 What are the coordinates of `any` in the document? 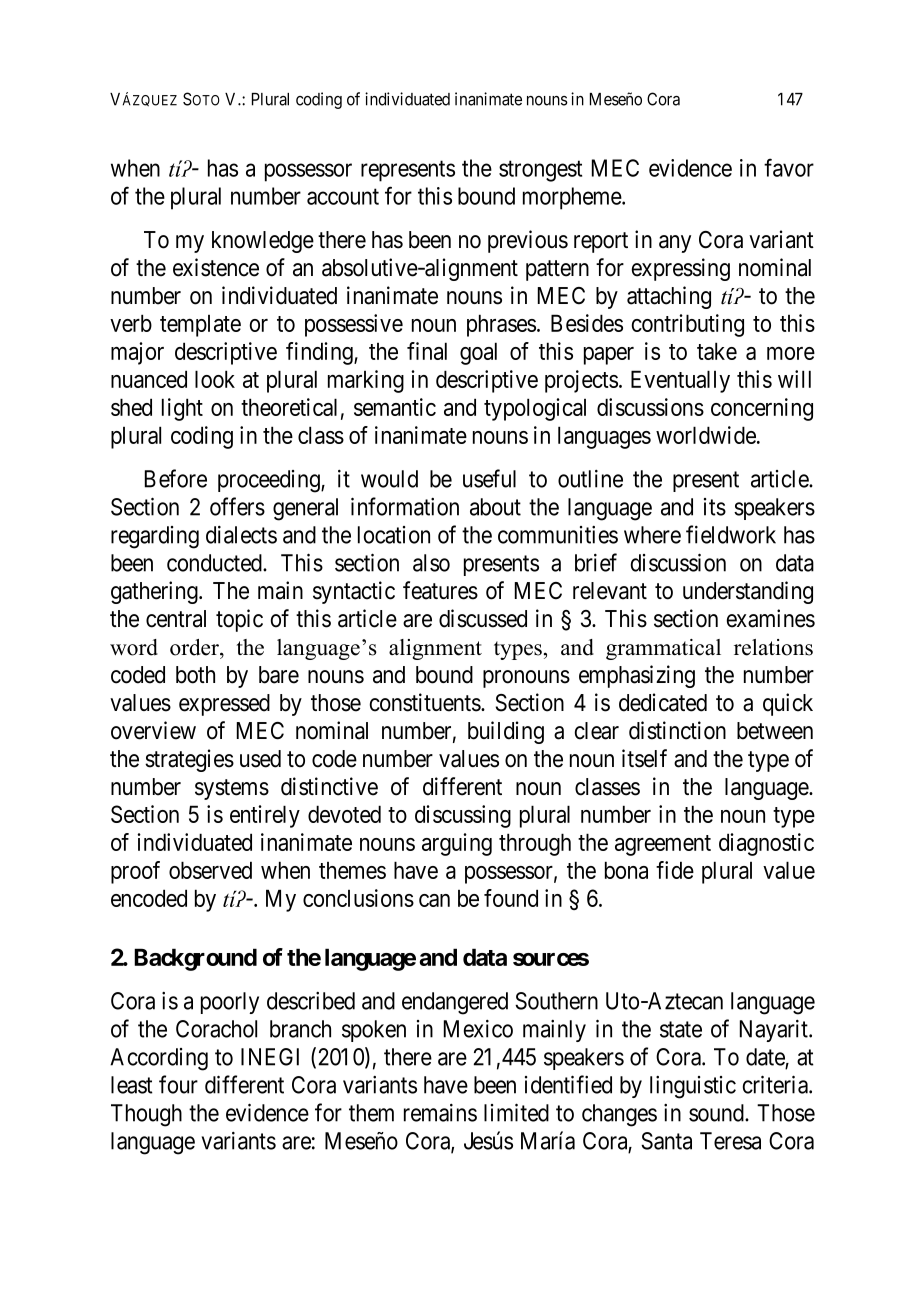 It's located at (675, 244).
